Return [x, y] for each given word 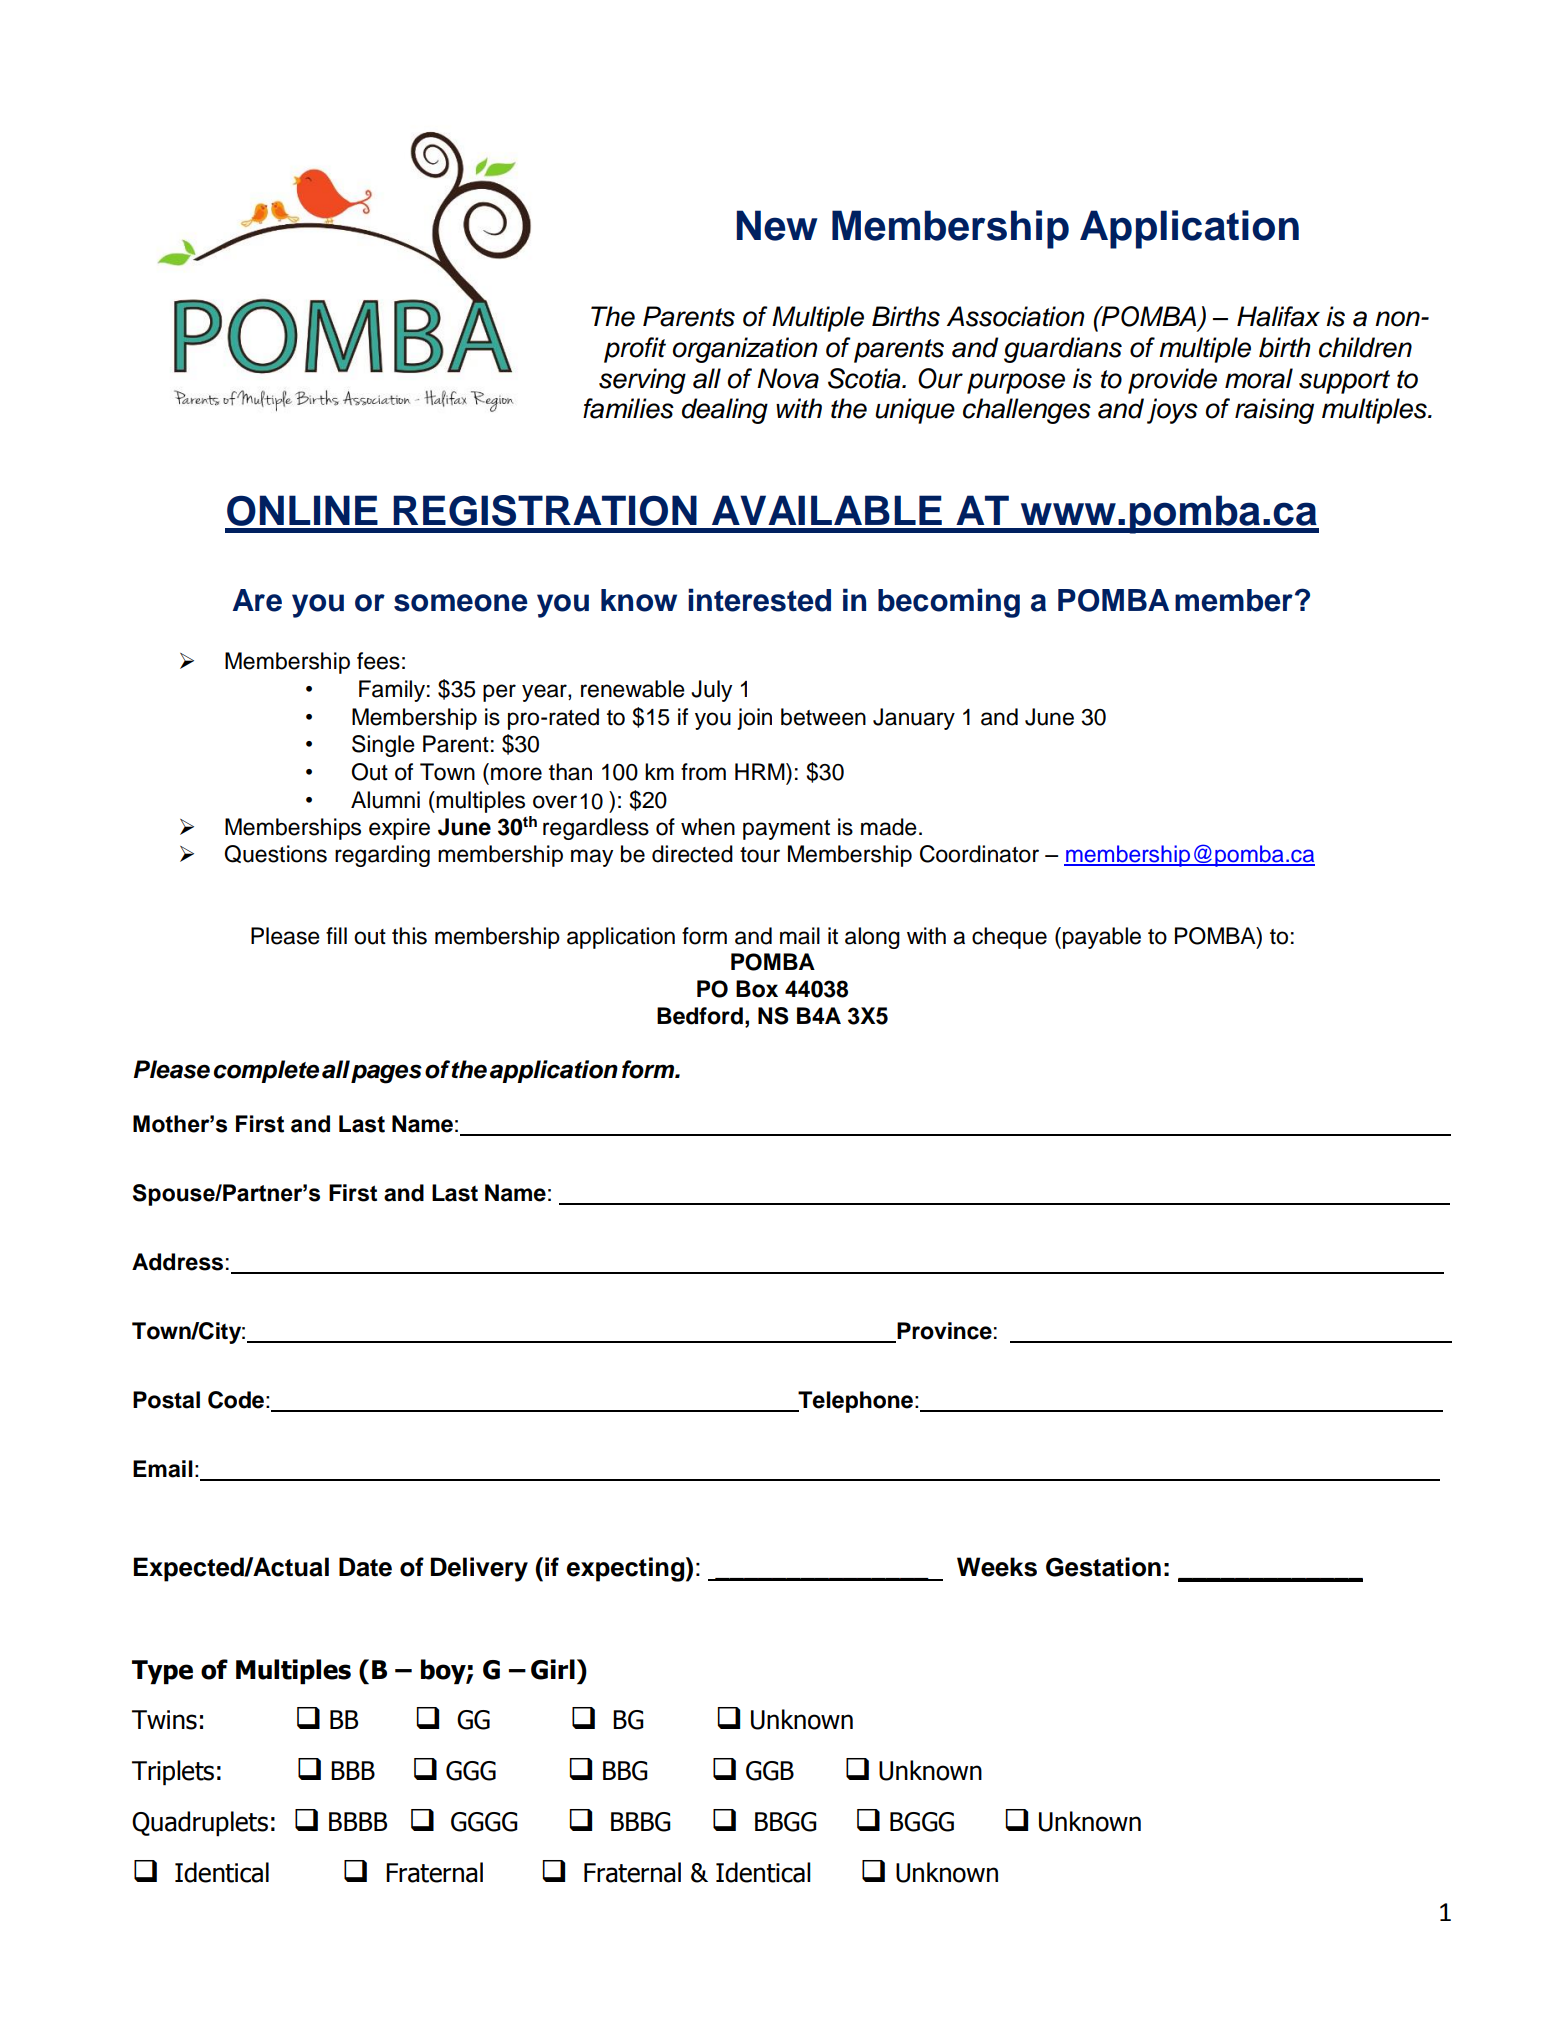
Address [177, 1262]
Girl [553, 1669]
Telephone [854, 1402]
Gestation [1103, 1567]
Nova [788, 378]
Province [943, 1332]
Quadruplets [200, 1824]
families [628, 408]
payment [786, 830]
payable [1102, 938]
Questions [275, 854]
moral [1259, 378]
